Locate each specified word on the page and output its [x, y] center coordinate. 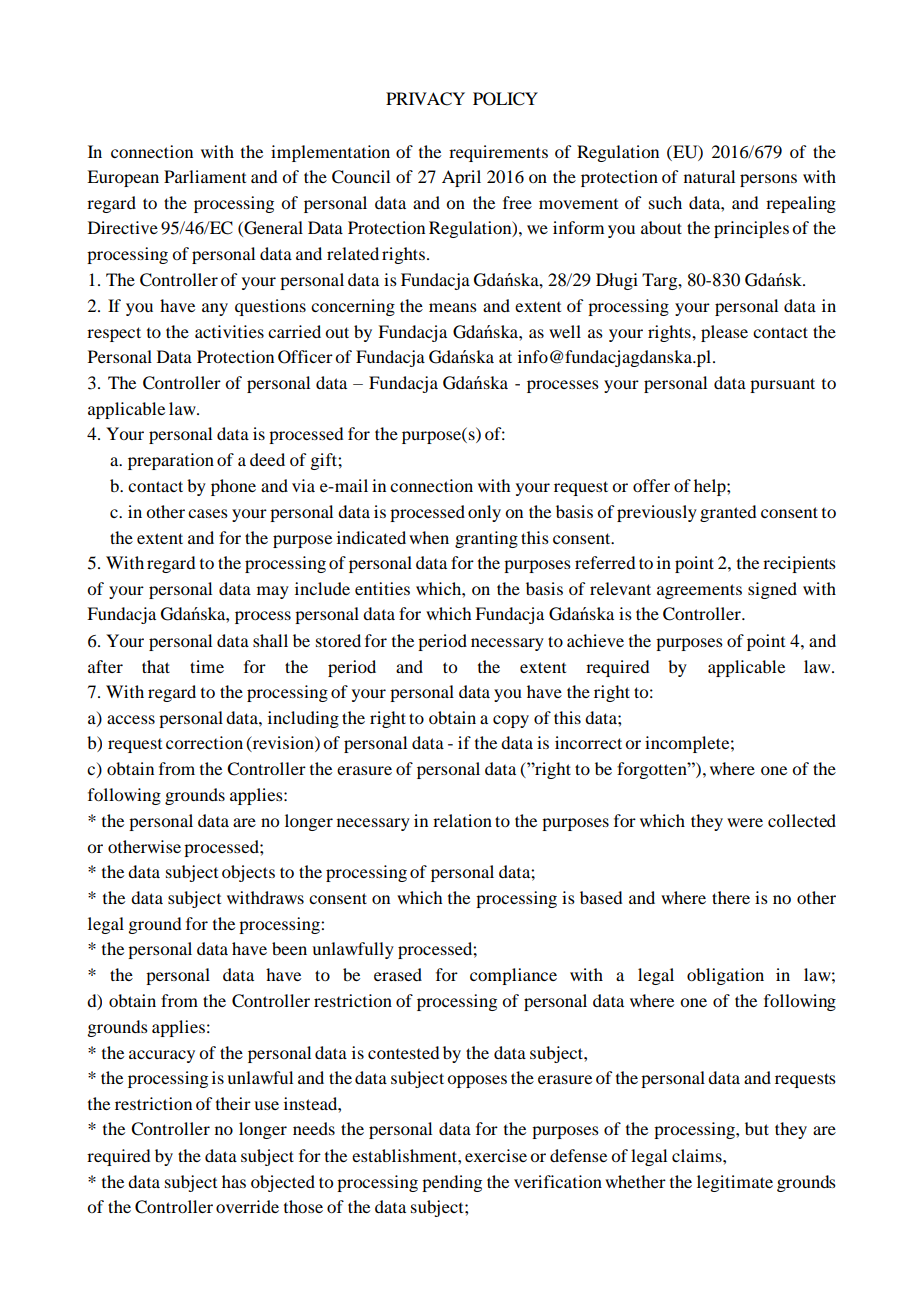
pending [452, 1183]
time [207, 666]
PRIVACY [425, 99]
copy [511, 721]
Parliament [205, 176]
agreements [699, 591]
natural [709, 176]
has [234, 1181]
